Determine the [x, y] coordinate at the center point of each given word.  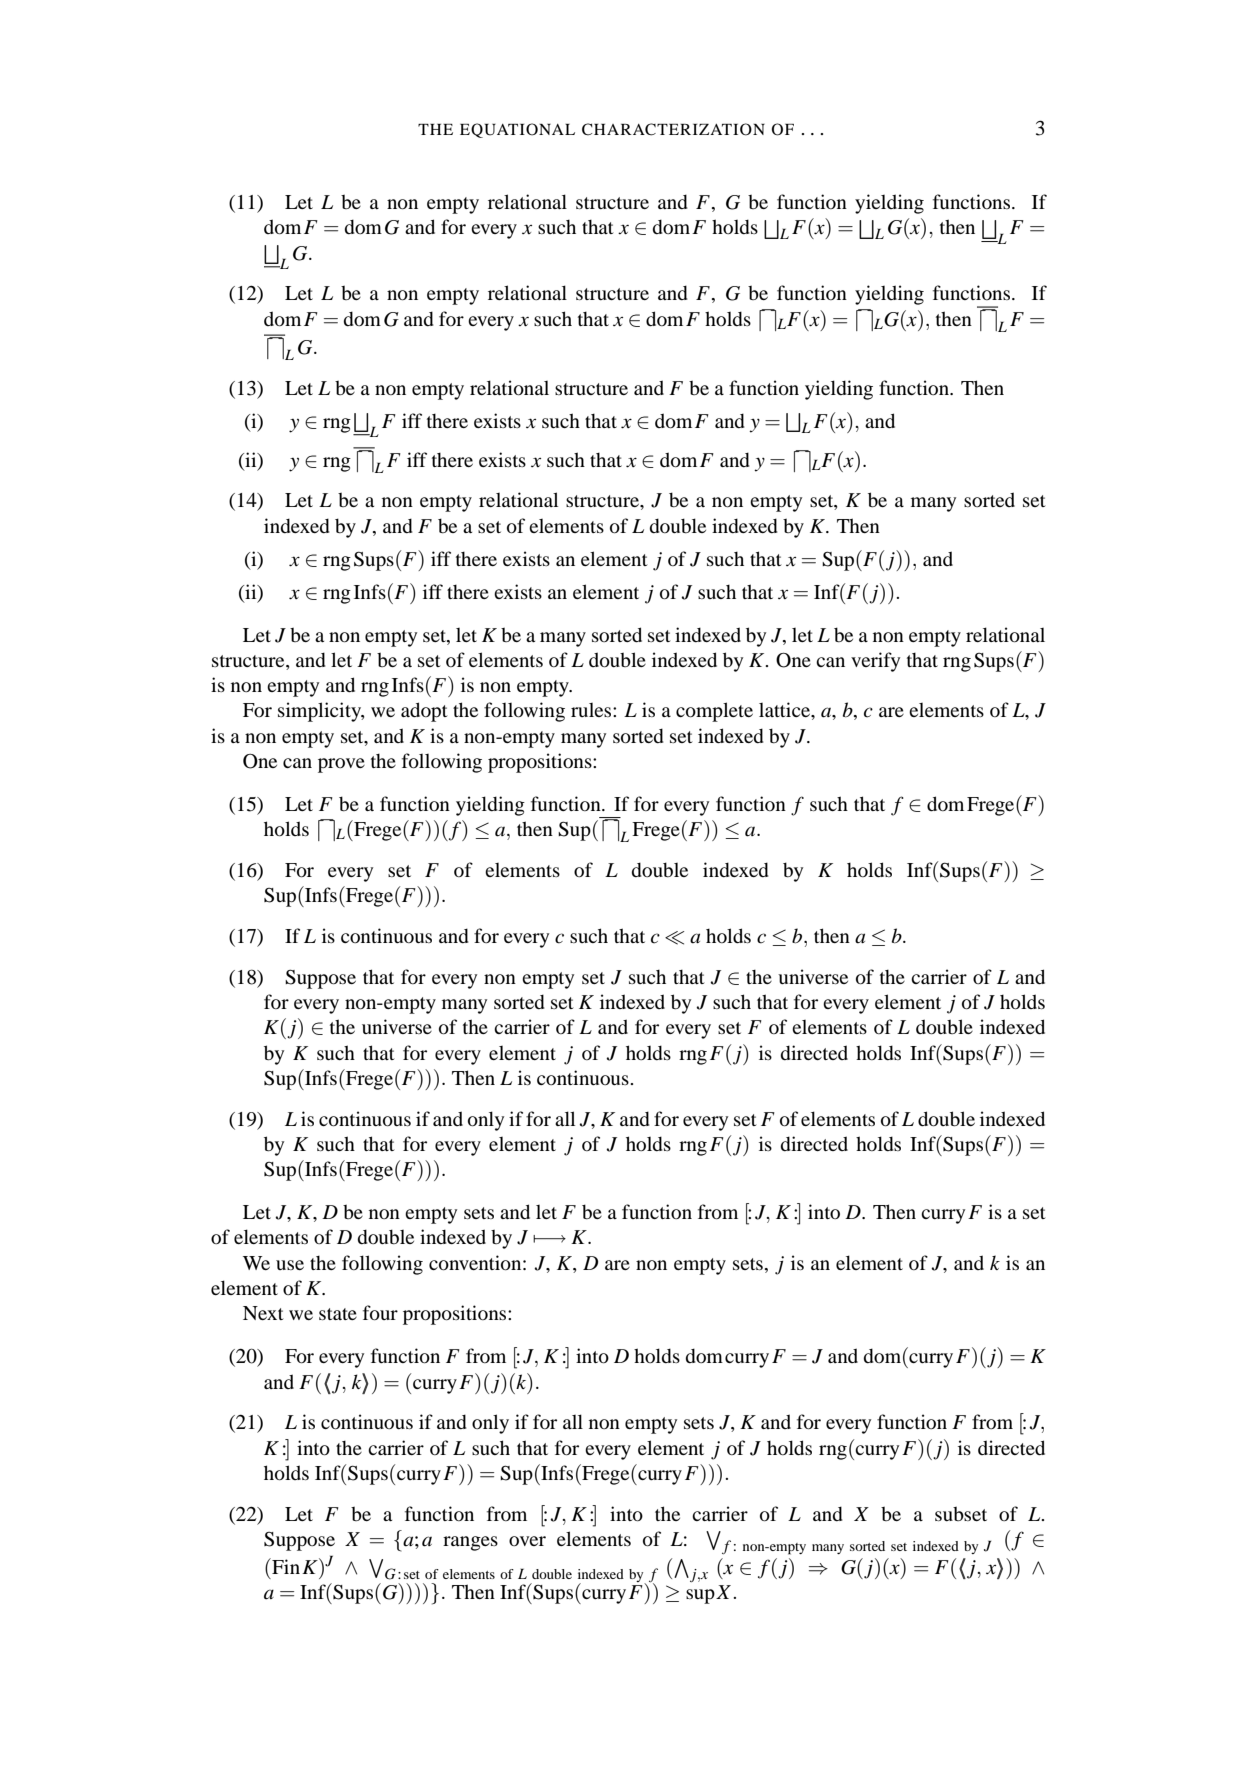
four [380, 1313]
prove [341, 765]
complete [714, 712]
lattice [785, 709]
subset [961, 1514]
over [527, 1541]
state [338, 1314]
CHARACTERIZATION [673, 129]
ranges [470, 1543]
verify [875, 662]
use [290, 1265]
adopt [424, 712]
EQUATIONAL [517, 130]
